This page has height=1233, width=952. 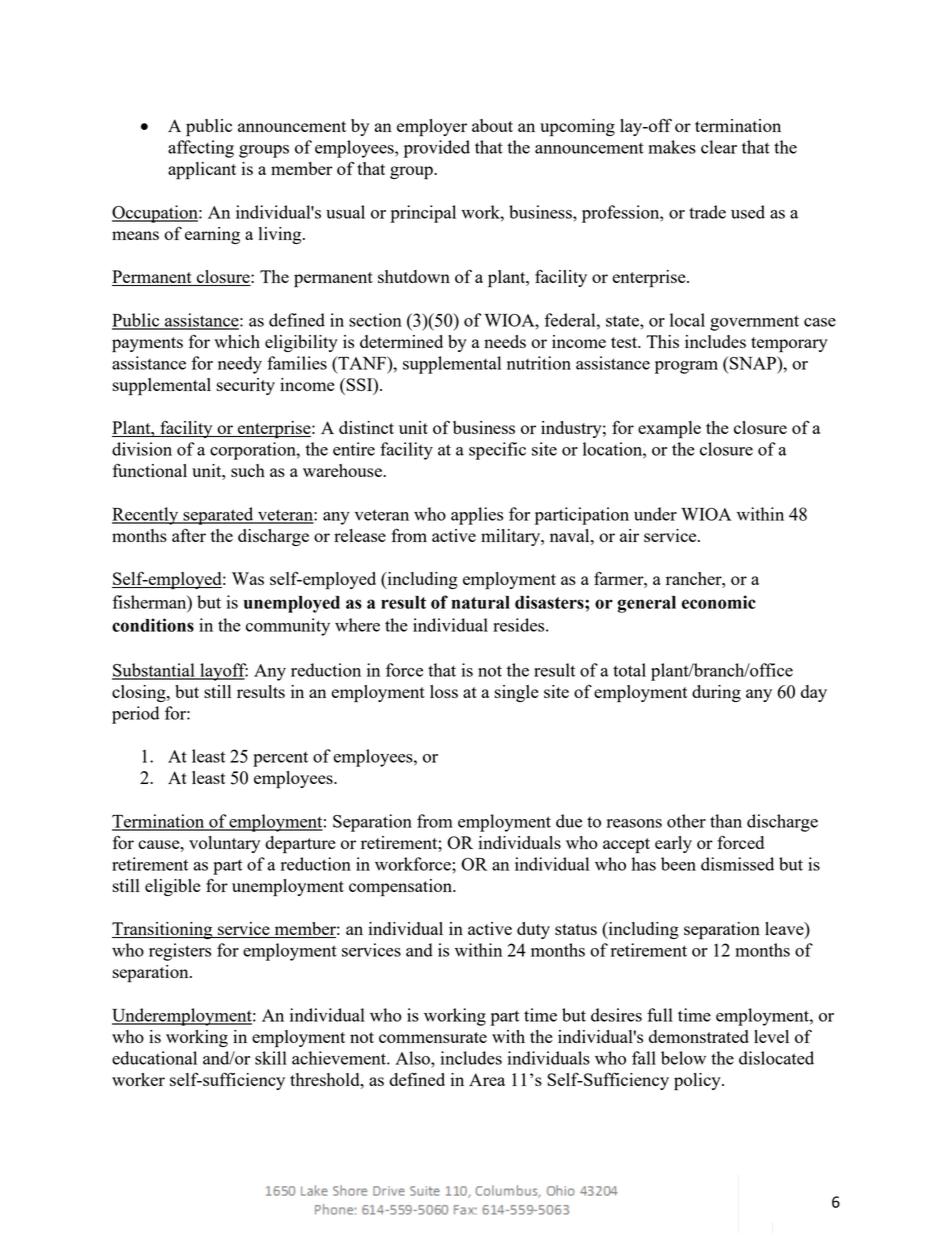 I want to click on than, so click(x=726, y=821).
